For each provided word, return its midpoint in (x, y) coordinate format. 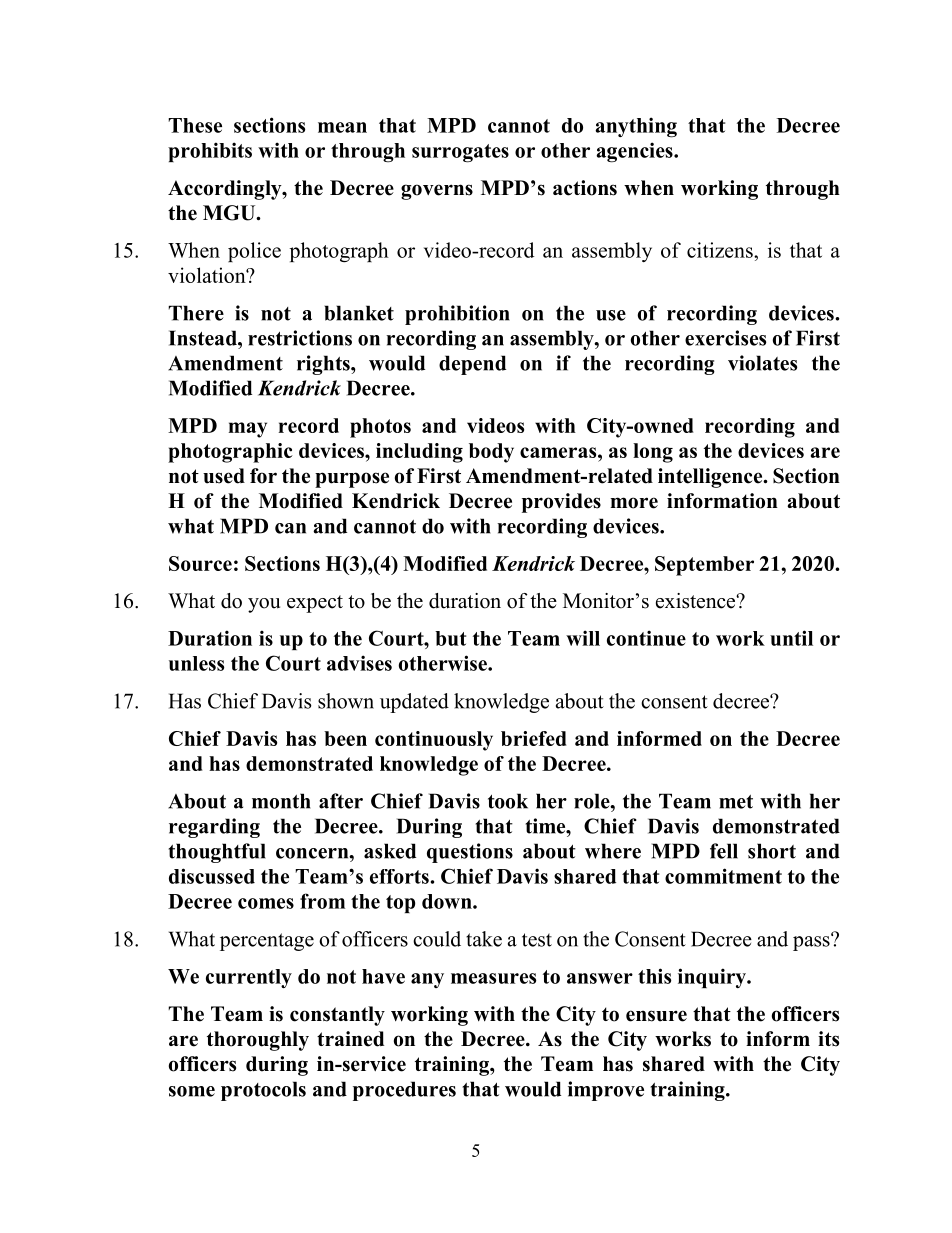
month (281, 801)
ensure (656, 1016)
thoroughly (258, 1041)
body (491, 453)
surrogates (460, 153)
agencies (635, 152)
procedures (404, 1091)
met (736, 802)
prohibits (210, 152)
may (247, 430)
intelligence (711, 478)
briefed (534, 738)
